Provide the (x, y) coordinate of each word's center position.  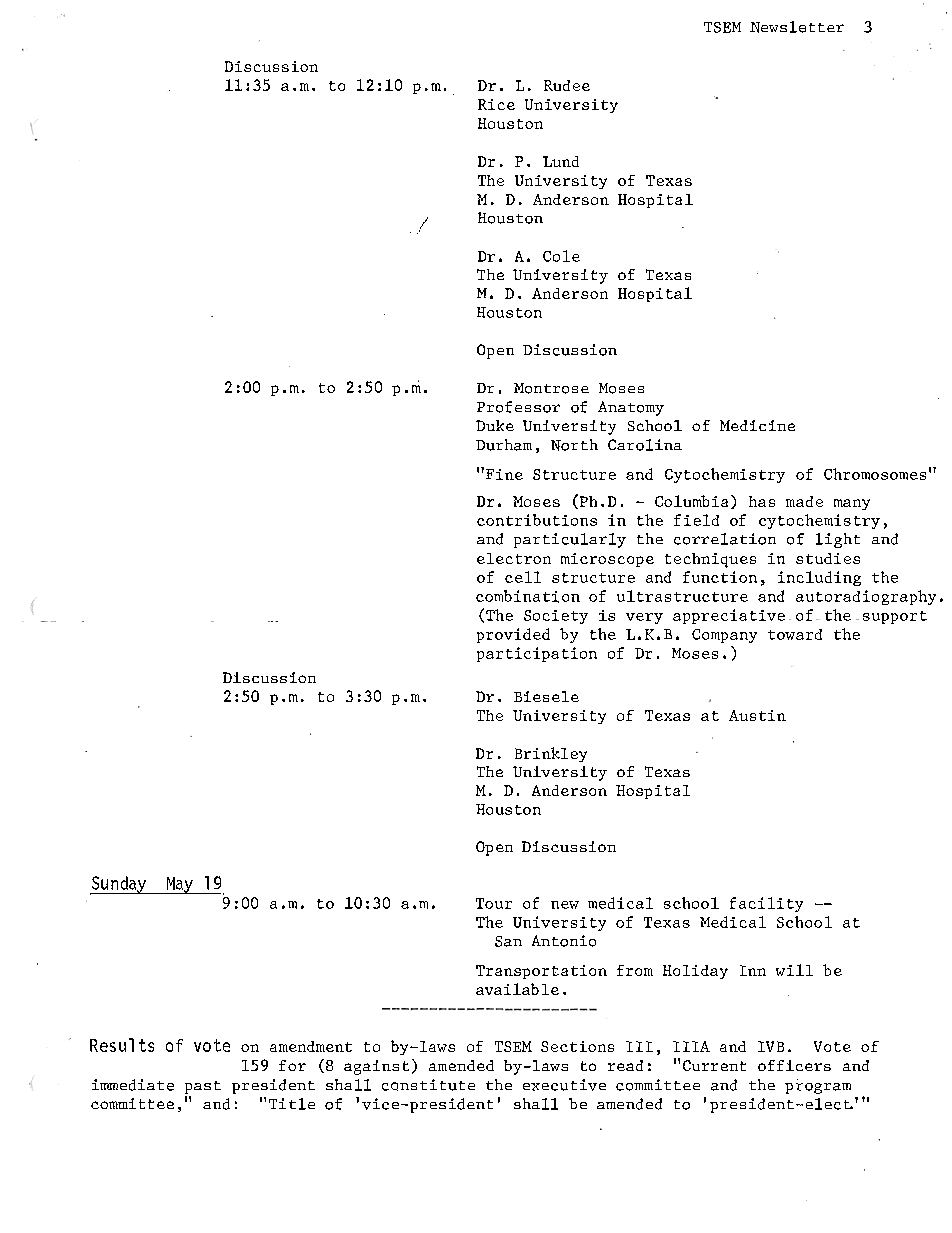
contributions (537, 520)
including (819, 578)
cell (523, 577)
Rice (496, 104)
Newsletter (797, 27)
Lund (561, 161)
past (203, 1087)
